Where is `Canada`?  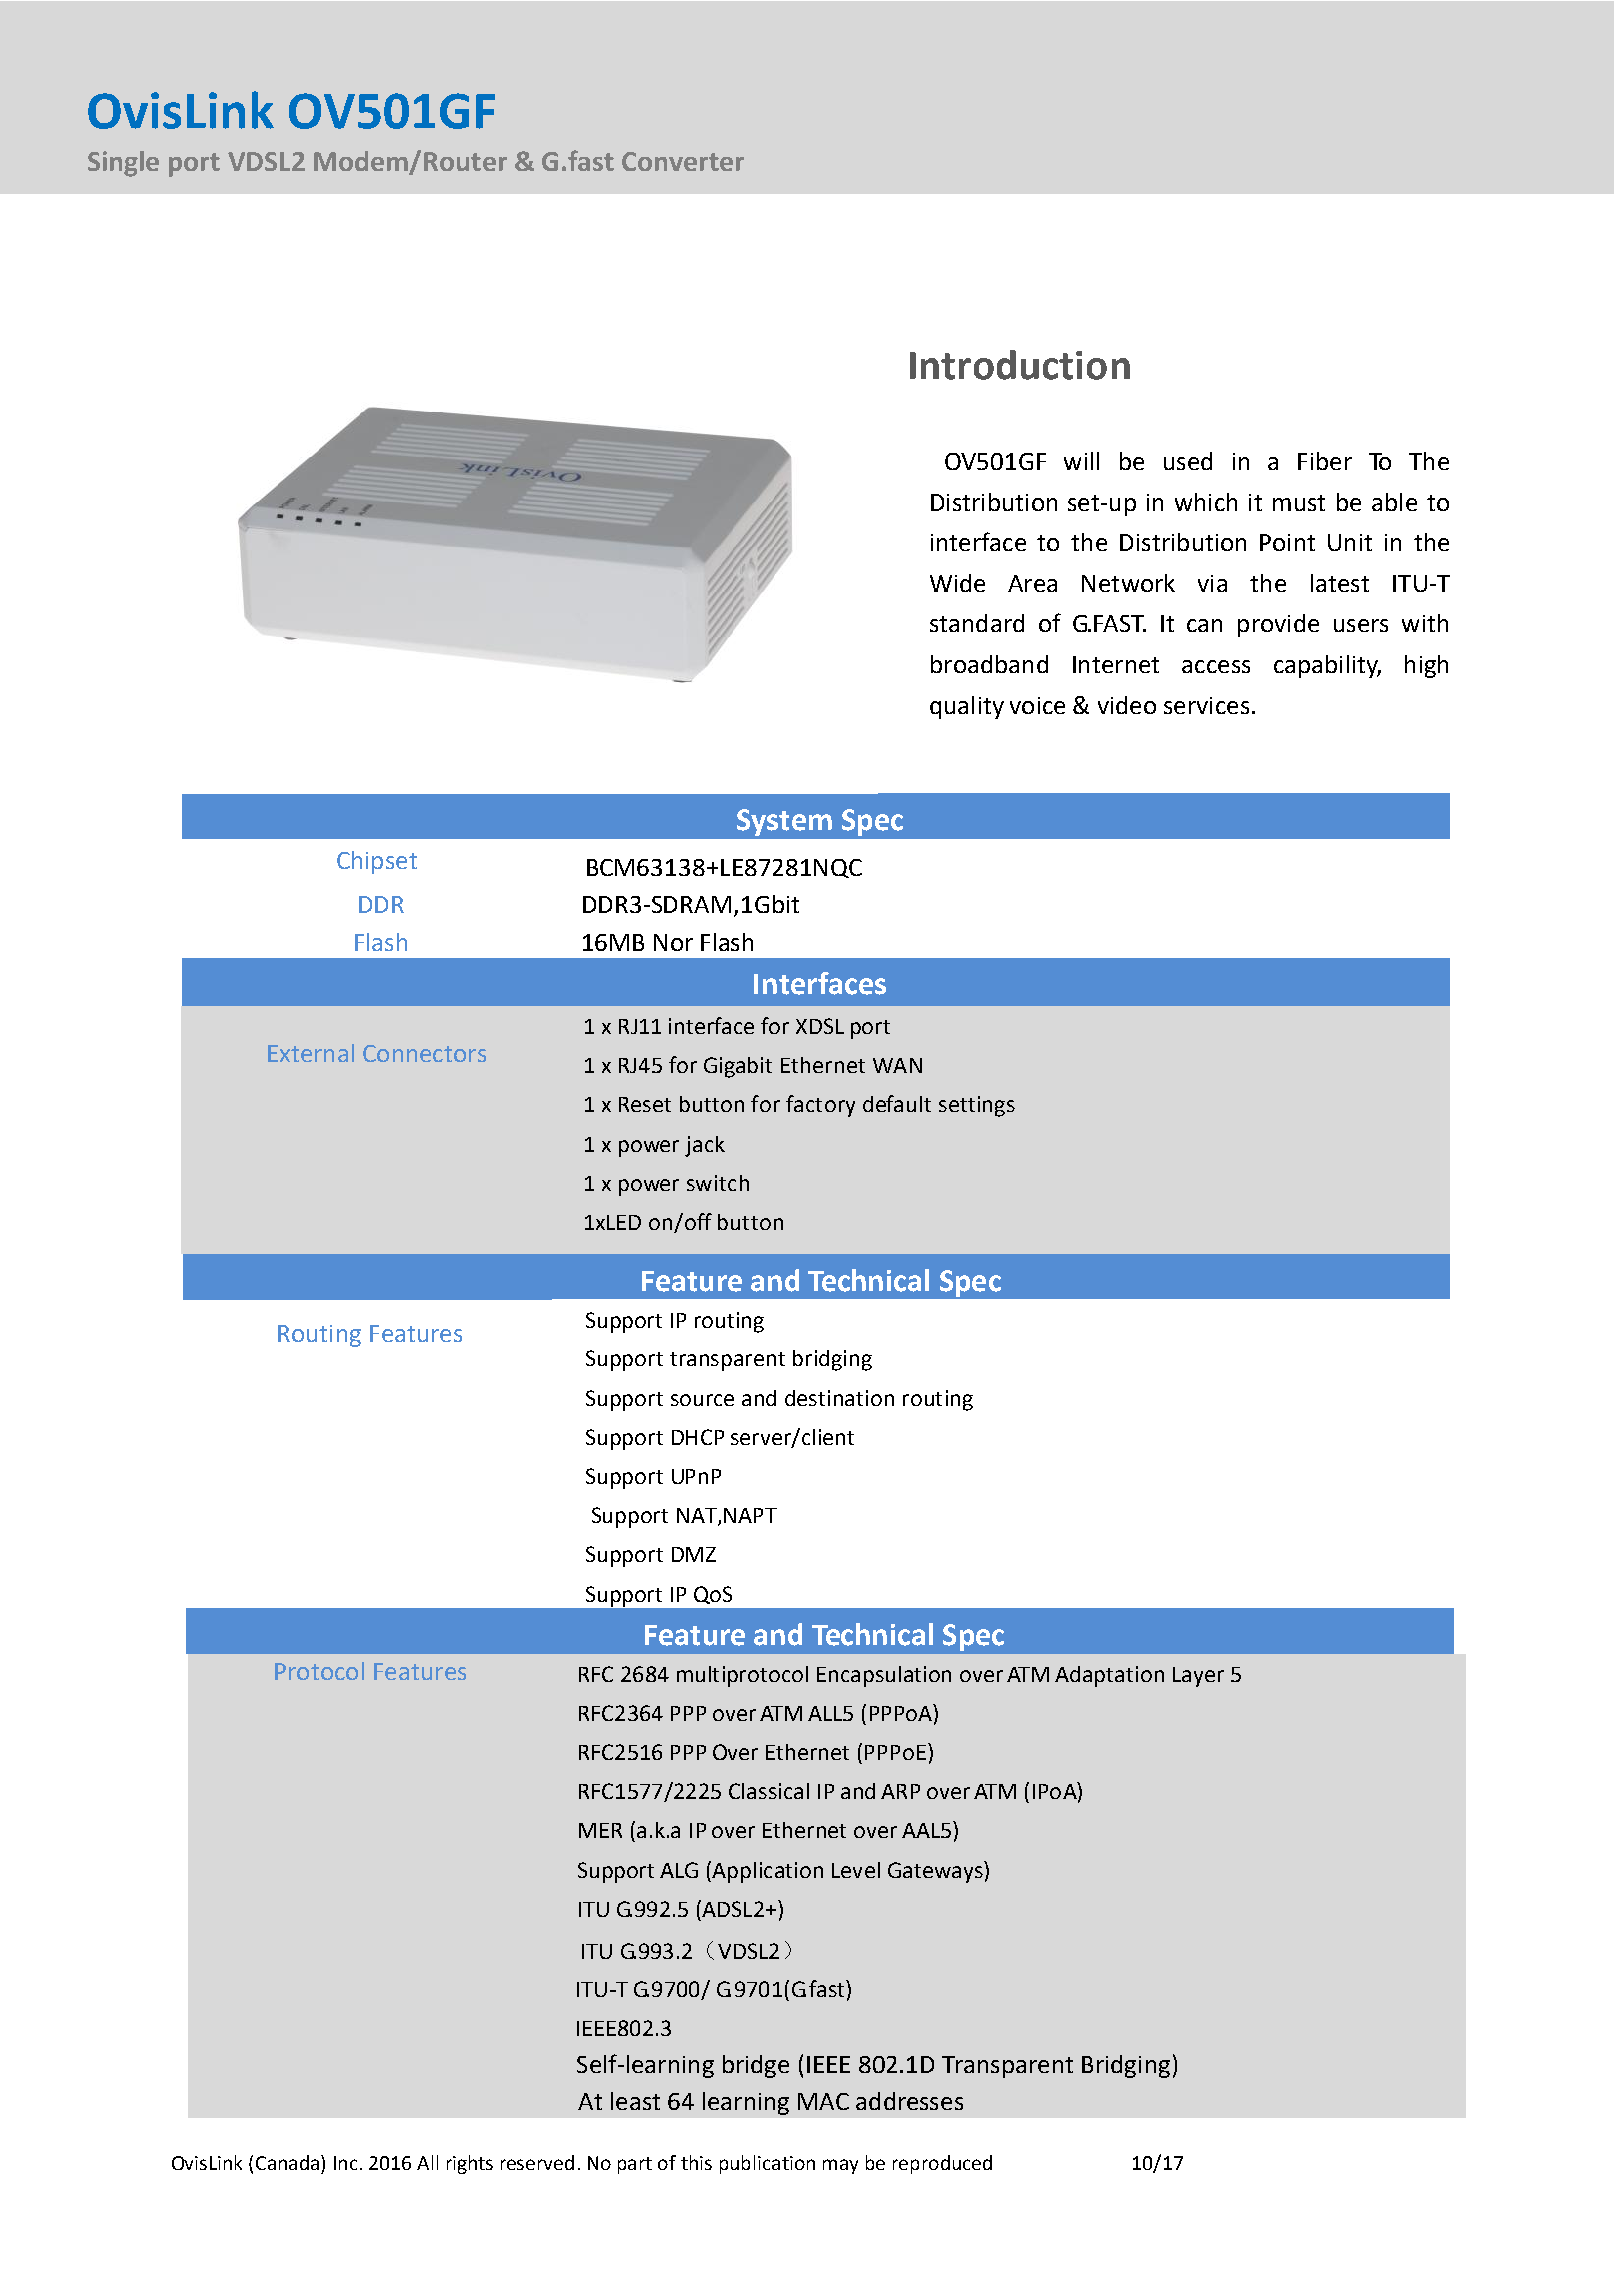 Canada is located at coordinates (287, 2162).
